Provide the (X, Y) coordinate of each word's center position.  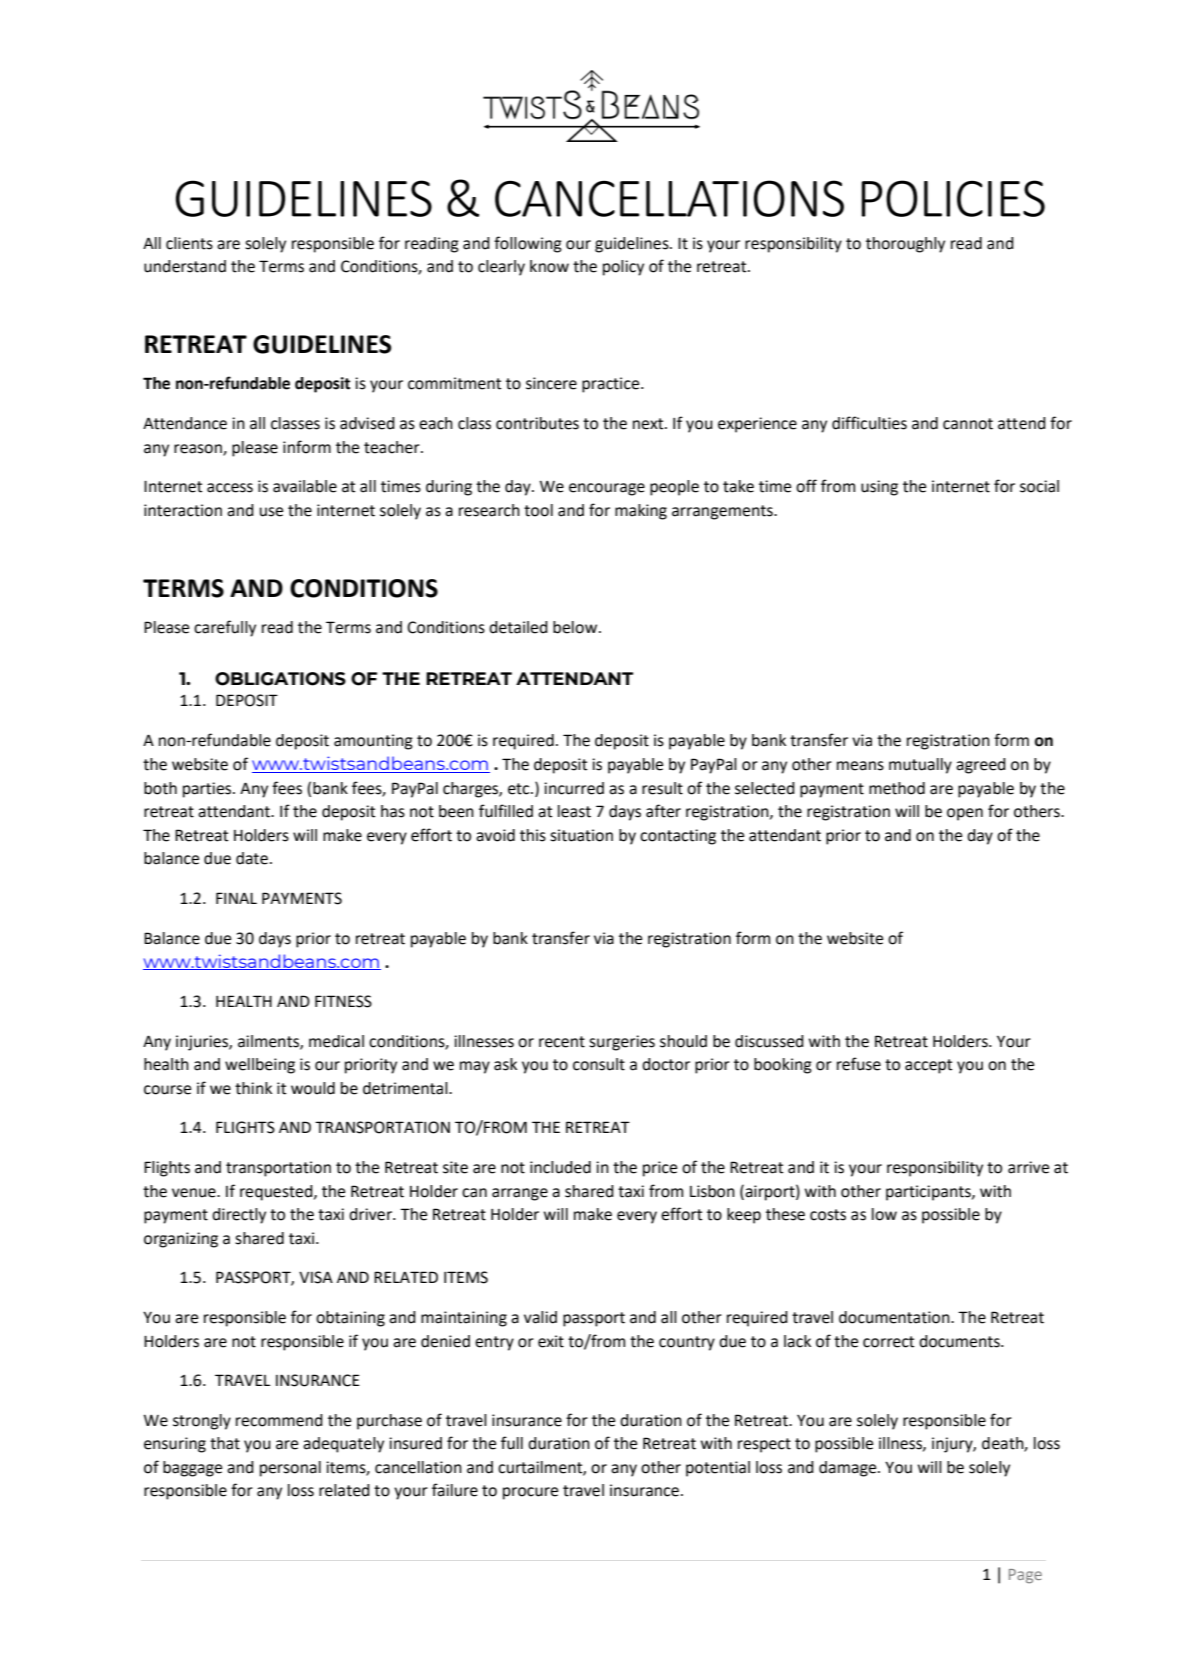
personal (290, 1469)
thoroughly (905, 245)
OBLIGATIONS (280, 679)
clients (189, 243)
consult (599, 1064)
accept (928, 1066)
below (576, 627)
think (253, 1088)
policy (623, 268)
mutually (920, 766)
